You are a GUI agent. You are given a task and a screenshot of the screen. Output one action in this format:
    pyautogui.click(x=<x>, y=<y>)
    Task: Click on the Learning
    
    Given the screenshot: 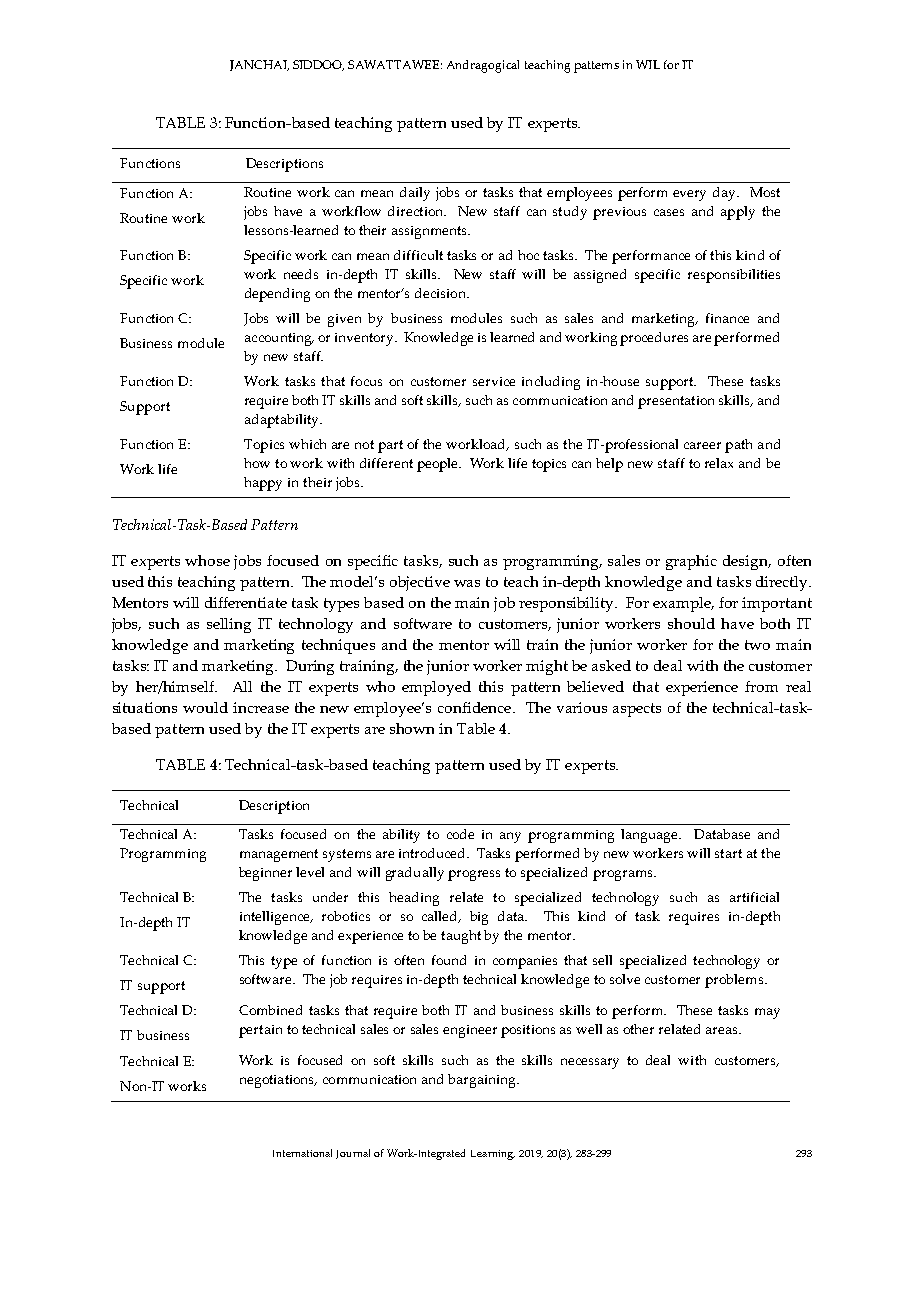 What is the action you would take?
    pyautogui.click(x=493, y=1155)
